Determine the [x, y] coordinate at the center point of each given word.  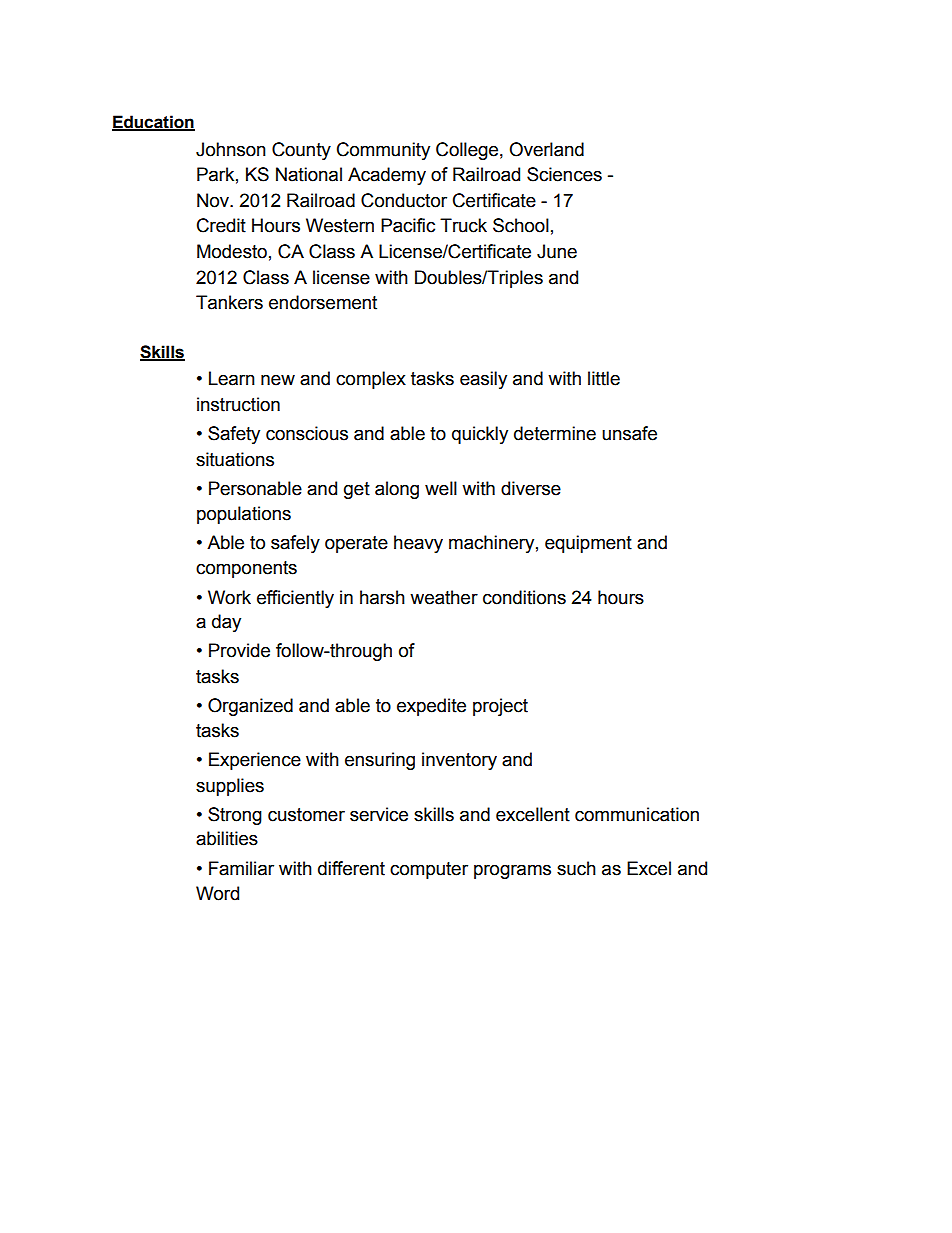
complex [371, 380]
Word [217, 893]
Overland [546, 149]
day [226, 623]
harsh [382, 597]
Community [383, 151]
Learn [232, 378]
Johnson [231, 149]
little [604, 378]
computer [429, 870]
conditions [524, 597]
